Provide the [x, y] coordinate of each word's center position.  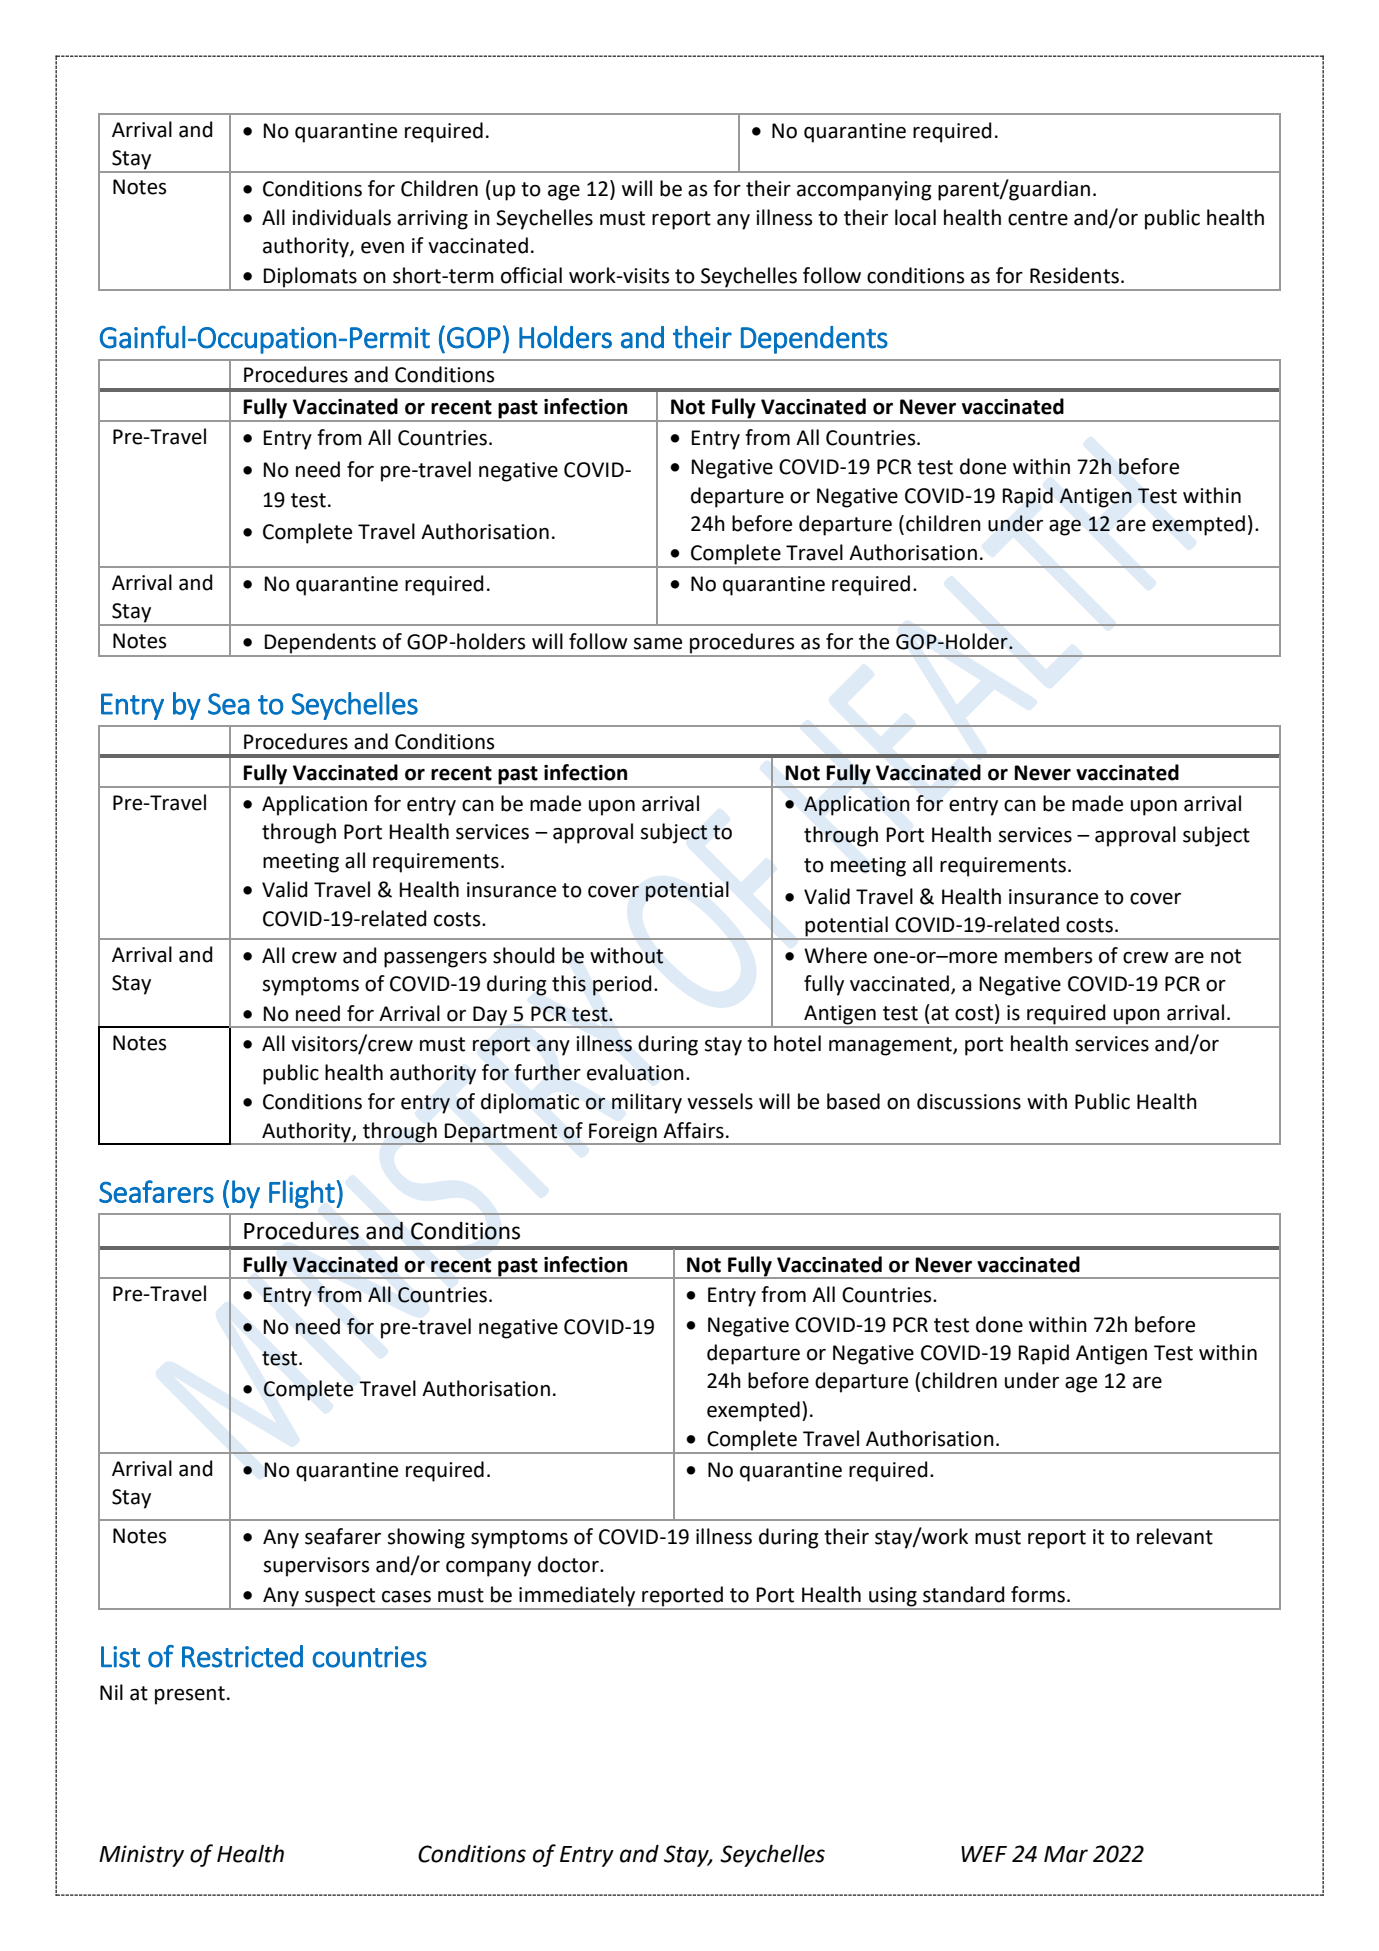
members [1048, 955]
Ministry [141, 1856]
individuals [341, 217]
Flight [302, 1194]
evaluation [635, 1072]
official [531, 275]
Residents [1074, 275]
